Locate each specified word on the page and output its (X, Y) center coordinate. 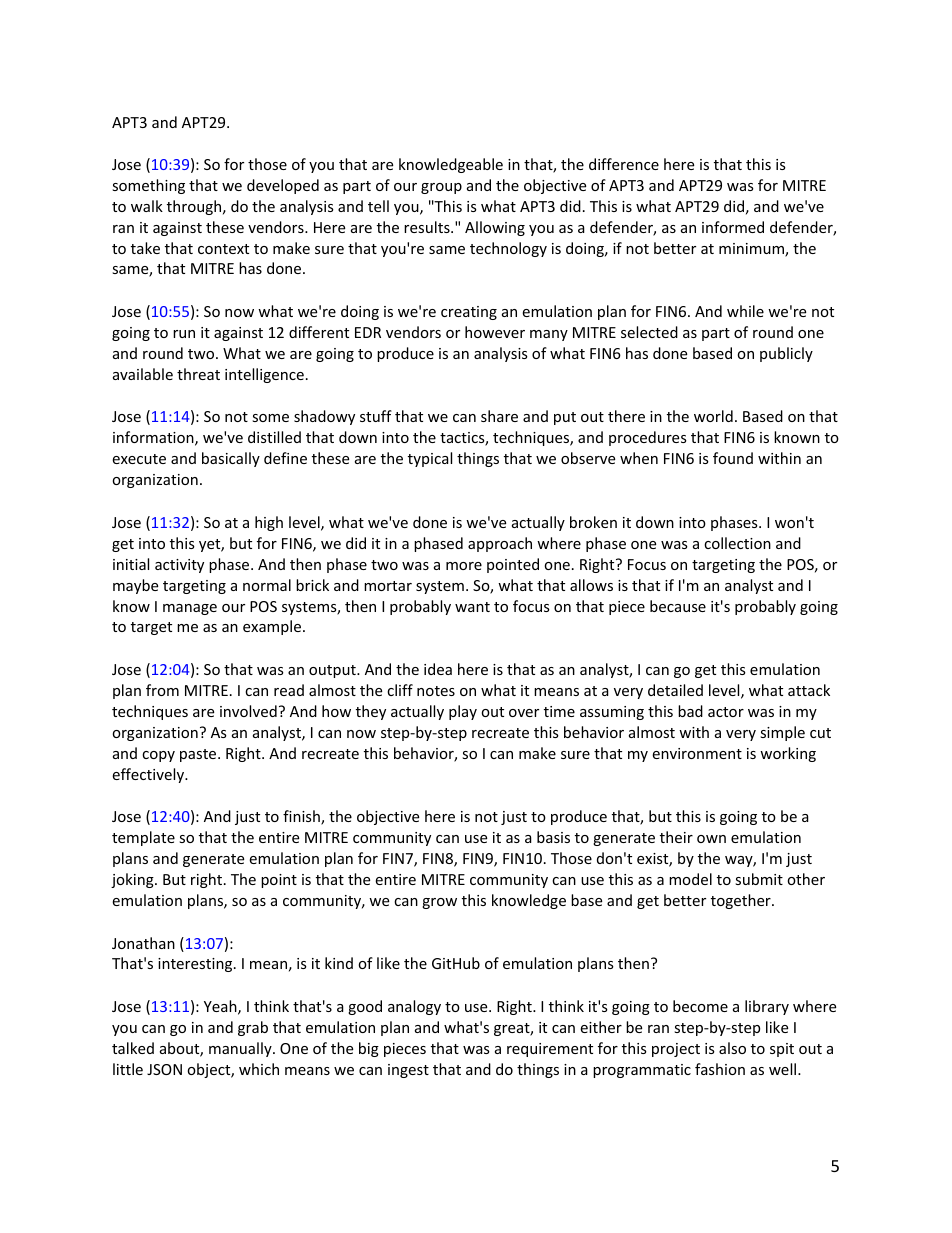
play (463, 712)
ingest (408, 1071)
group (441, 188)
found (733, 458)
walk (147, 206)
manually (241, 1049)
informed (733, 227)
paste (199, 755)
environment (697, 753)
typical (430, 459)
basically (231, 459)
